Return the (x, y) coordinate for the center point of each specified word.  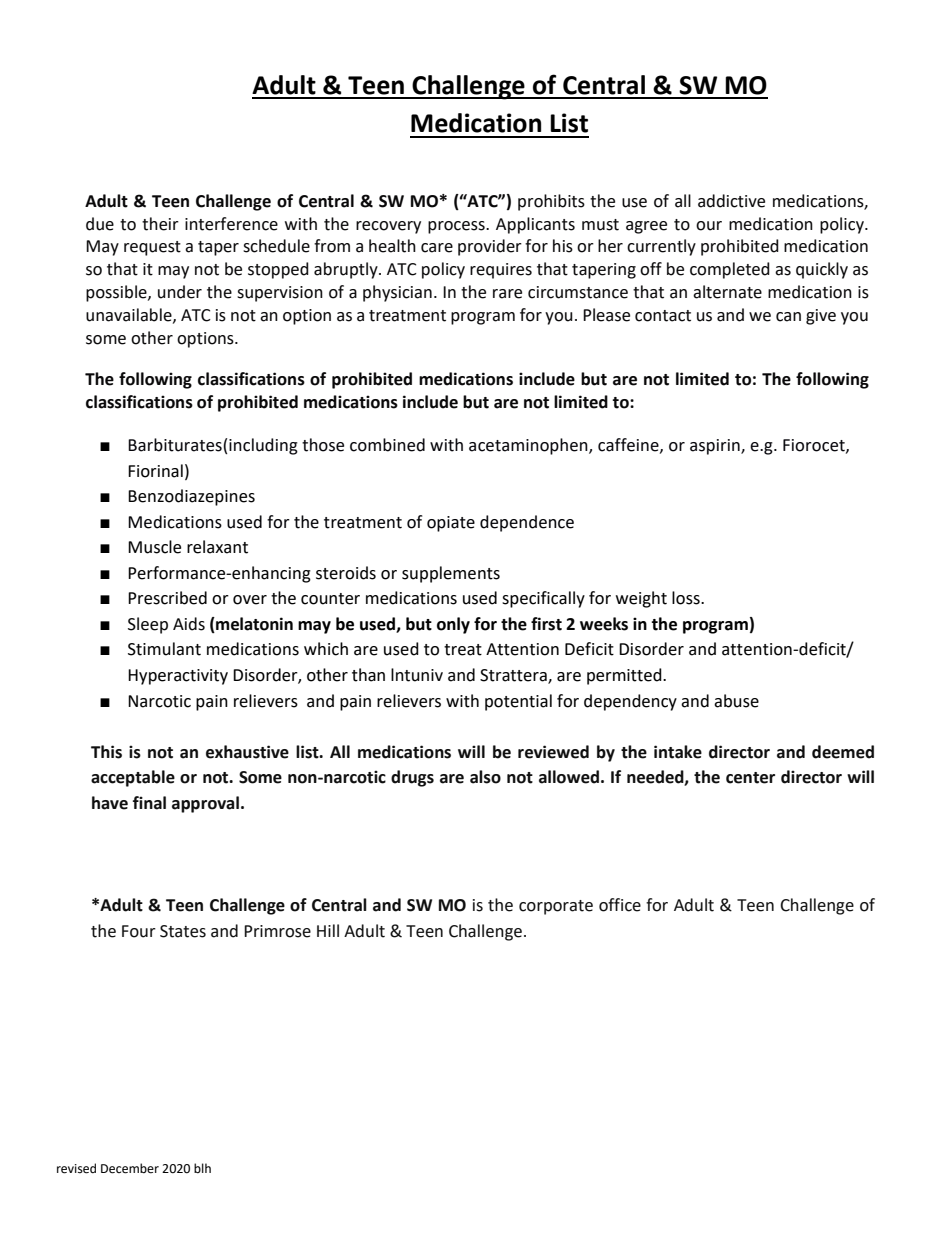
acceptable (133, 778)
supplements (451, 574)
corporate (556, 907)
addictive (731, 201)
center (750, 778)
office (620, 905)
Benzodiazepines (191, 497)
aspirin (716, 447)
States (183, 931)
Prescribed (167, 598)
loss (687, 598)
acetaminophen (529, 446)
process (457, 227)
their (160, 224)
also (485, 777)
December (130, 1168)
